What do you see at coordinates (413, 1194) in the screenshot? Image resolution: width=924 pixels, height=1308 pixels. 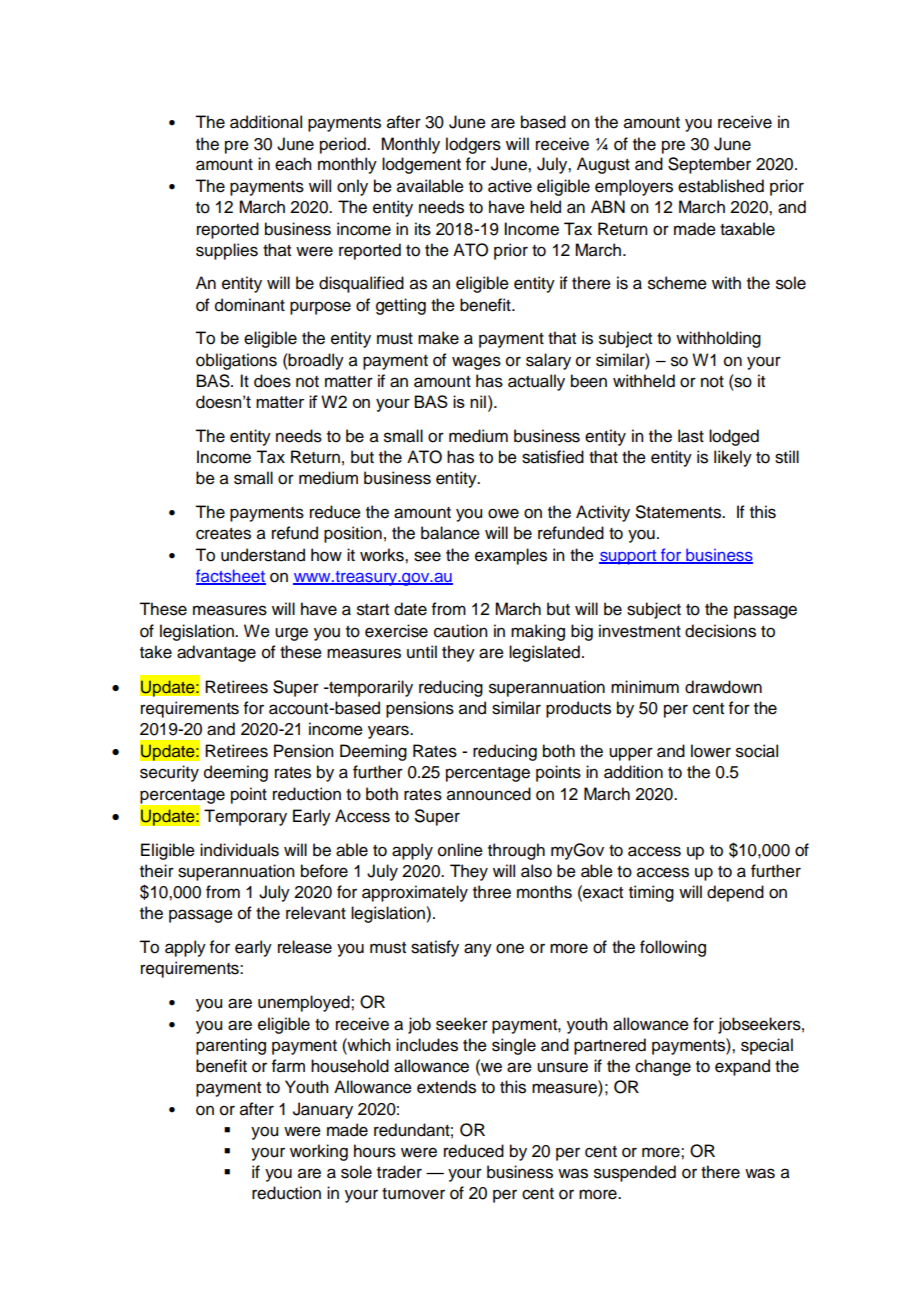 I see `turnover` at bounding box center [413, 1194].
